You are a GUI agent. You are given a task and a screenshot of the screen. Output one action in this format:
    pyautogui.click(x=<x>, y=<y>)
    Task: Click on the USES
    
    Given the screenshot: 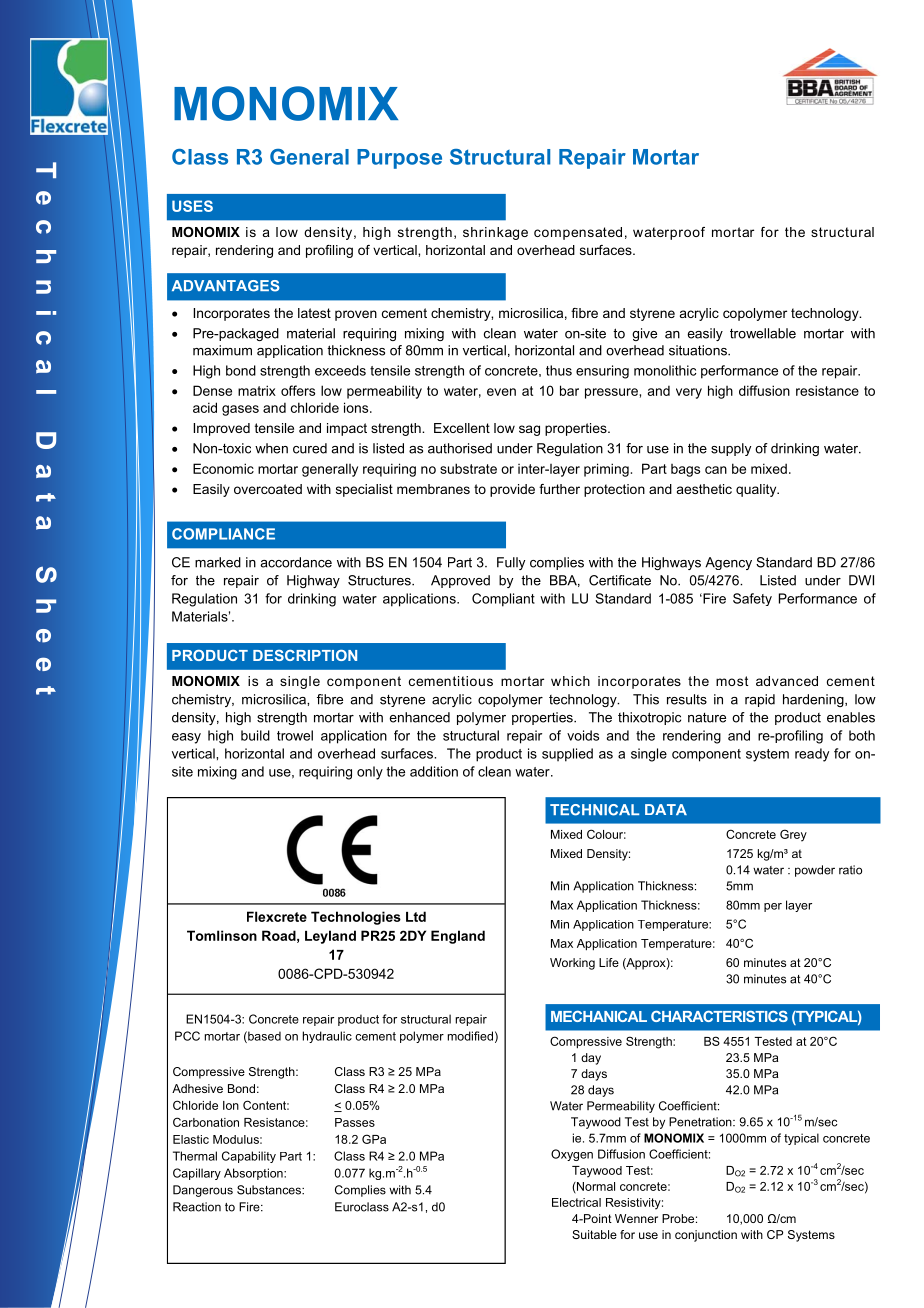 What is the action you would take?
    pyautogui.click(x=192, y=206)
